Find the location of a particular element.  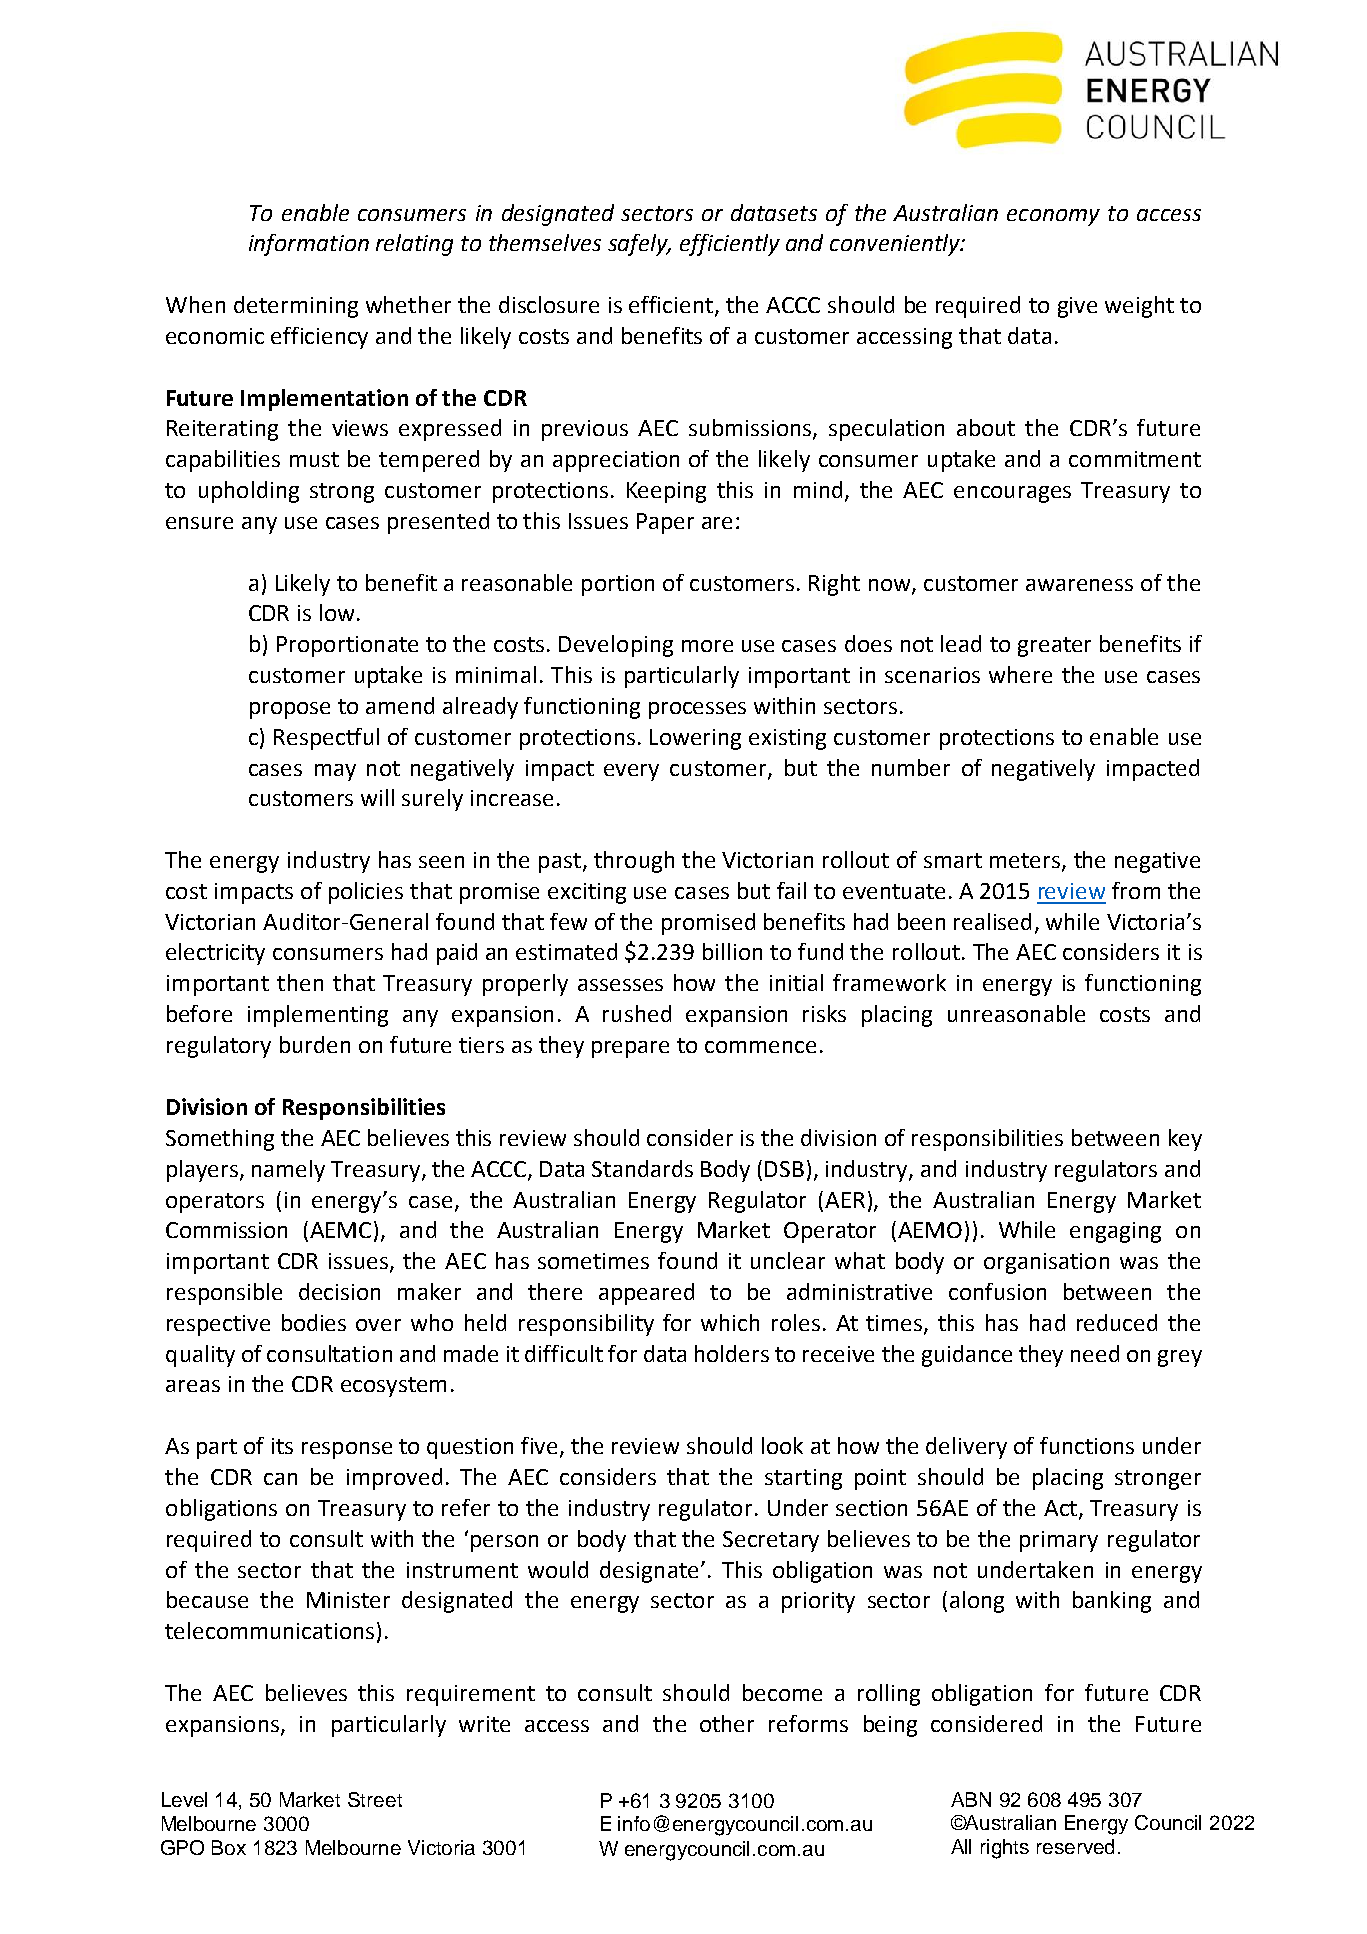

rushed is located at coordinates (637, 1013).
